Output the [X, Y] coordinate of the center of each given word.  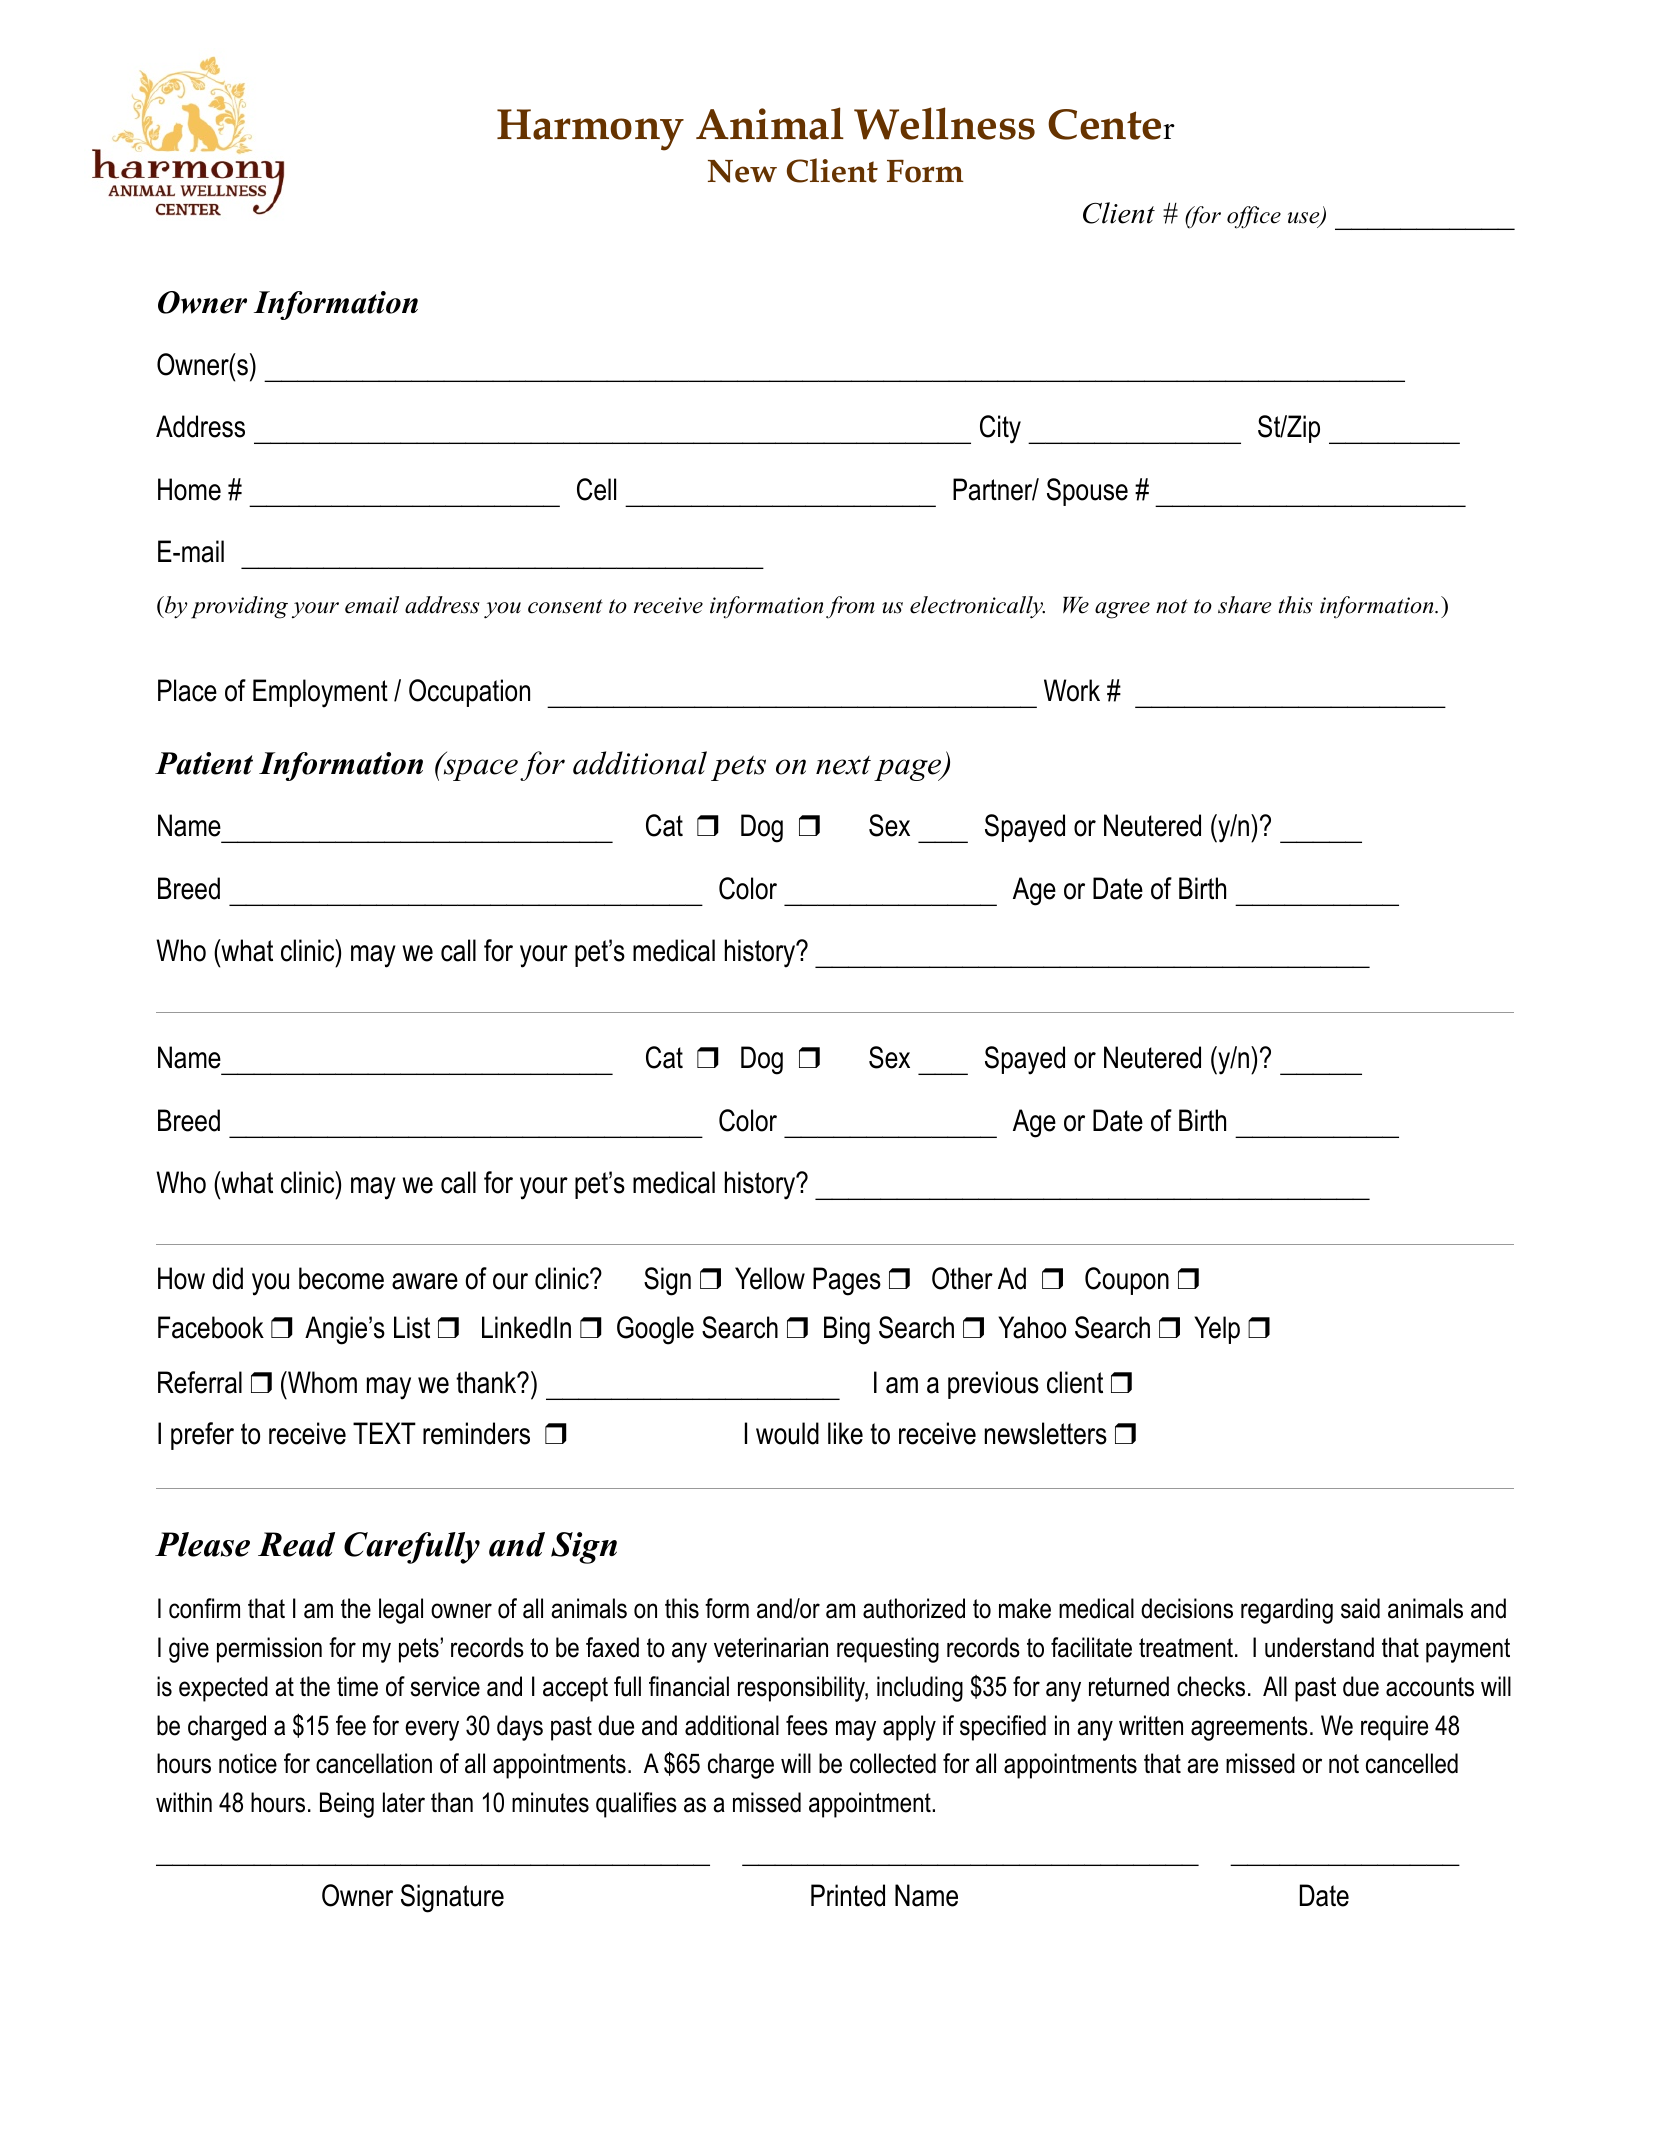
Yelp [1217, 1330]
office [1254, 217]
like [845, 1433]
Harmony [590, 130]
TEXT [384, 1433]
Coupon [1127, 1281]
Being [347, 1805]
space [479, 769]
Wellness [944, 123]
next [843, 765]
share [1244, 605]
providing [239, 607]
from [850, 607]
